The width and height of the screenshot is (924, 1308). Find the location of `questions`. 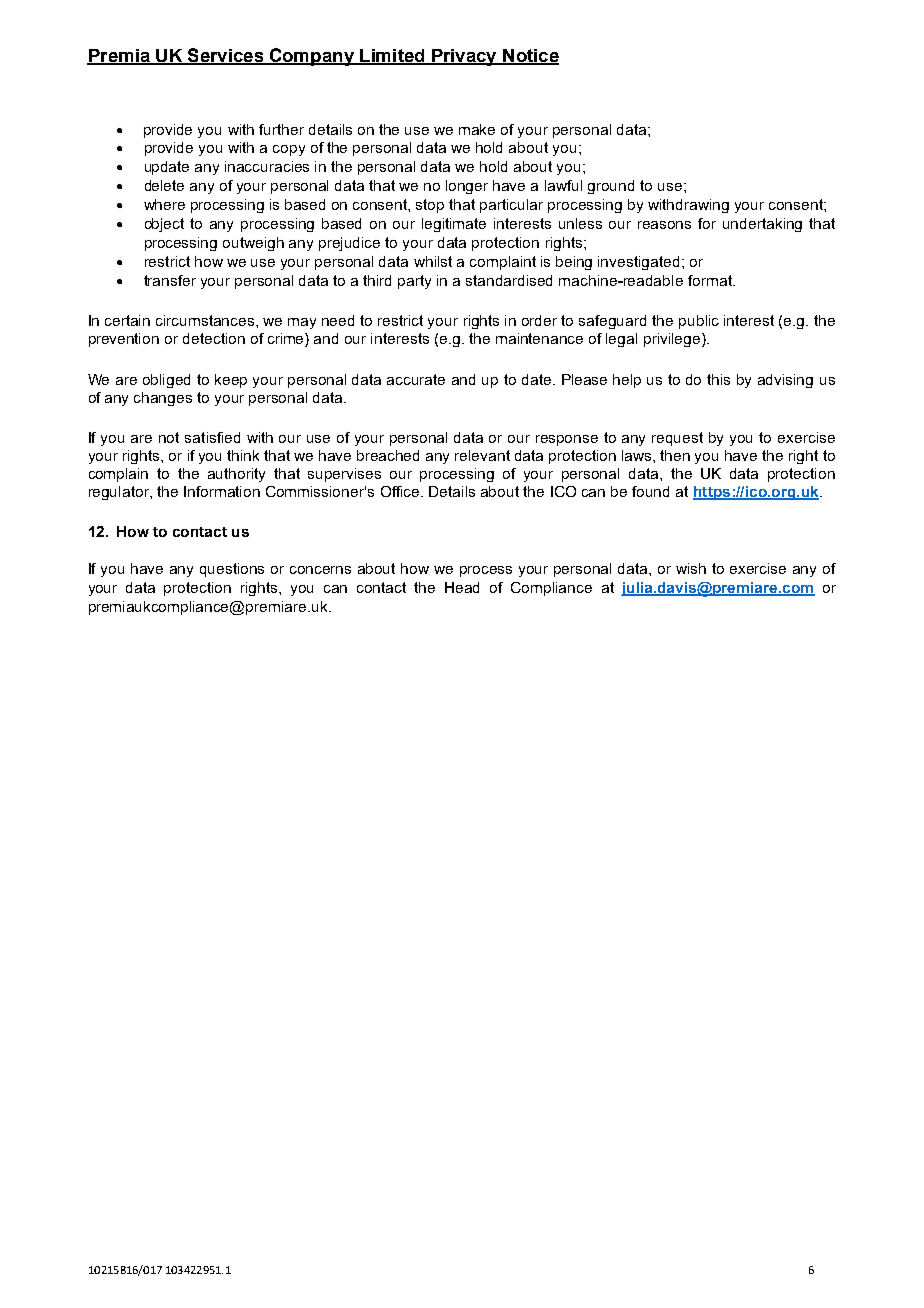

questions is located at coordinates (232, 570).
